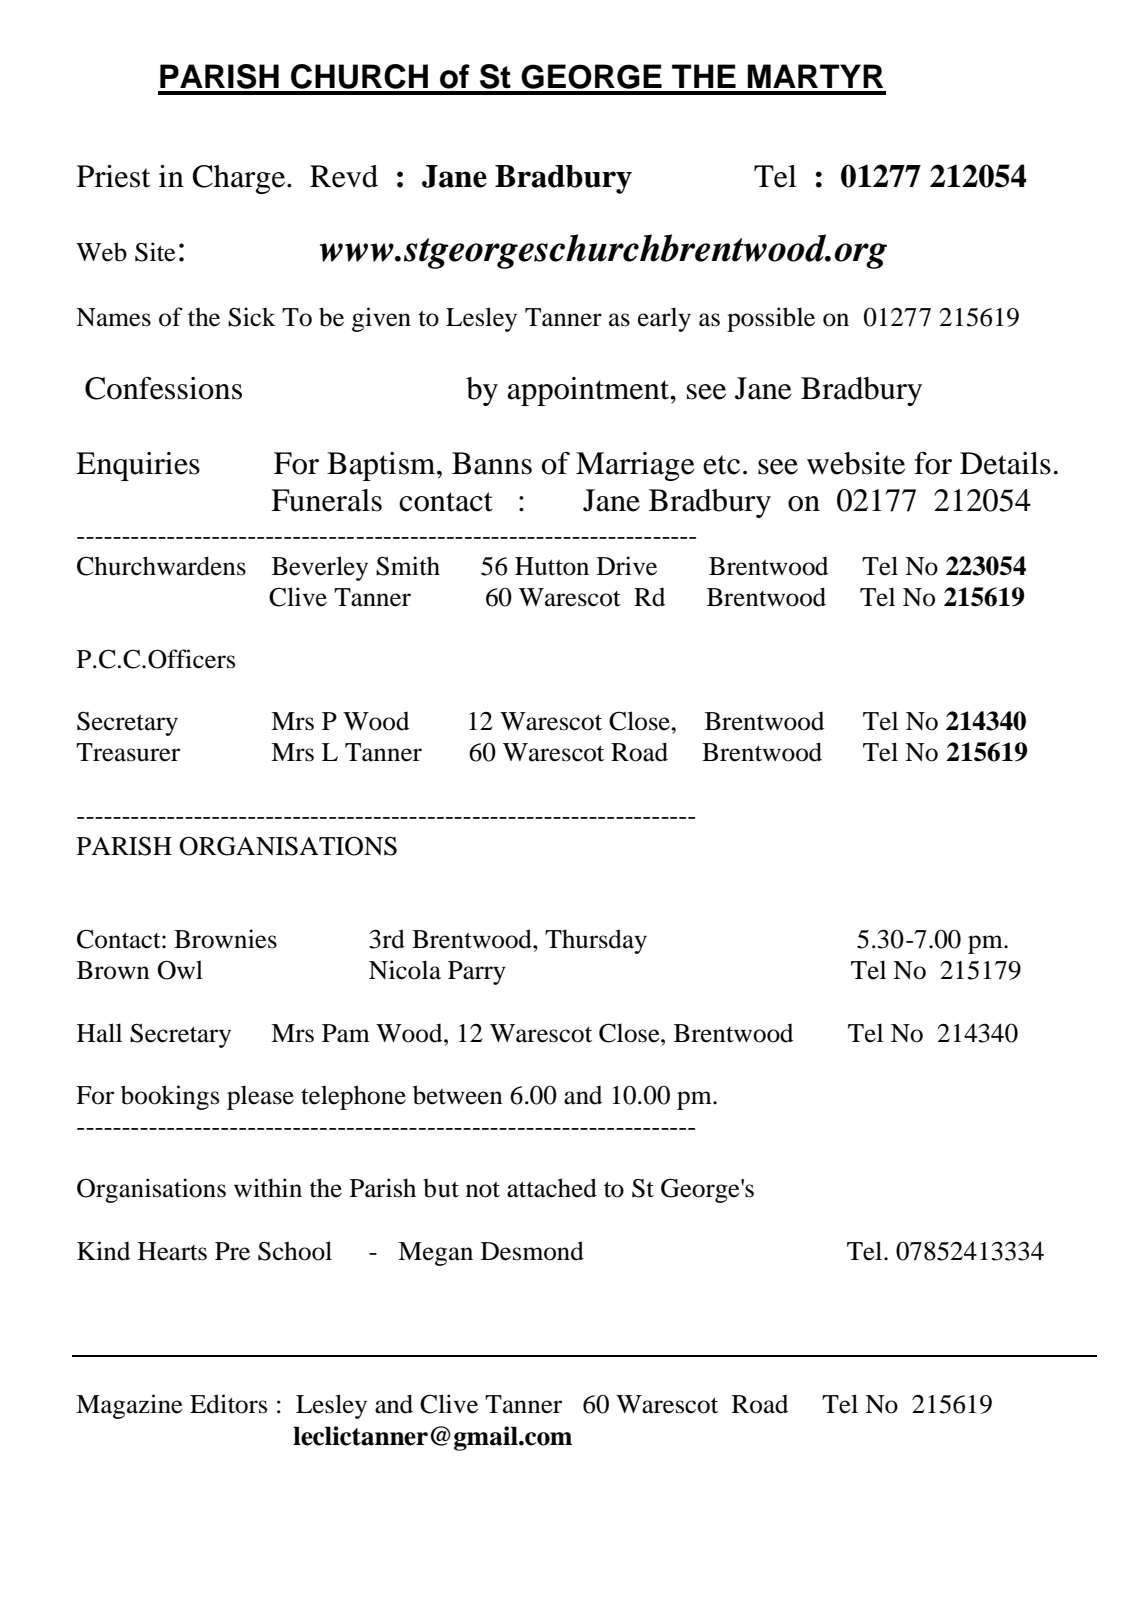 This document has height=1611, width=1135. What do you see at coordinates (240, 179) in the document?
I see `Charge` at bounding box center [240, 179].
